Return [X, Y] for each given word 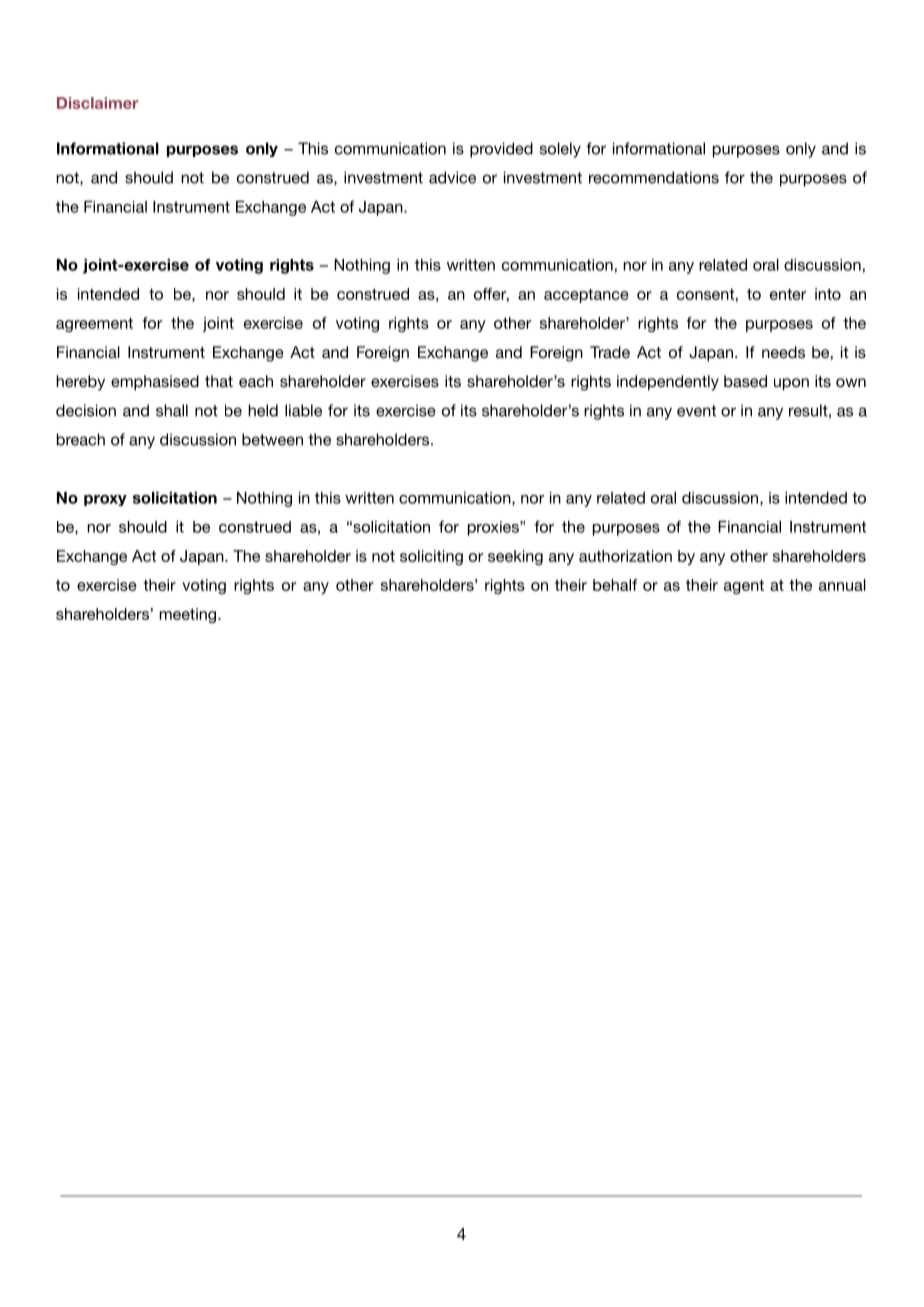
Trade [610, 352]
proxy [105, 500]
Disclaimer [97, 103]
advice [452, 177]
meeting [187, 615]
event [696, 411]
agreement [94, 324]
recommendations [654, 177]
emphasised [155, 383]
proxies [494, 528]
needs [783, 352]
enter [788, 294]
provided [501, 150]
